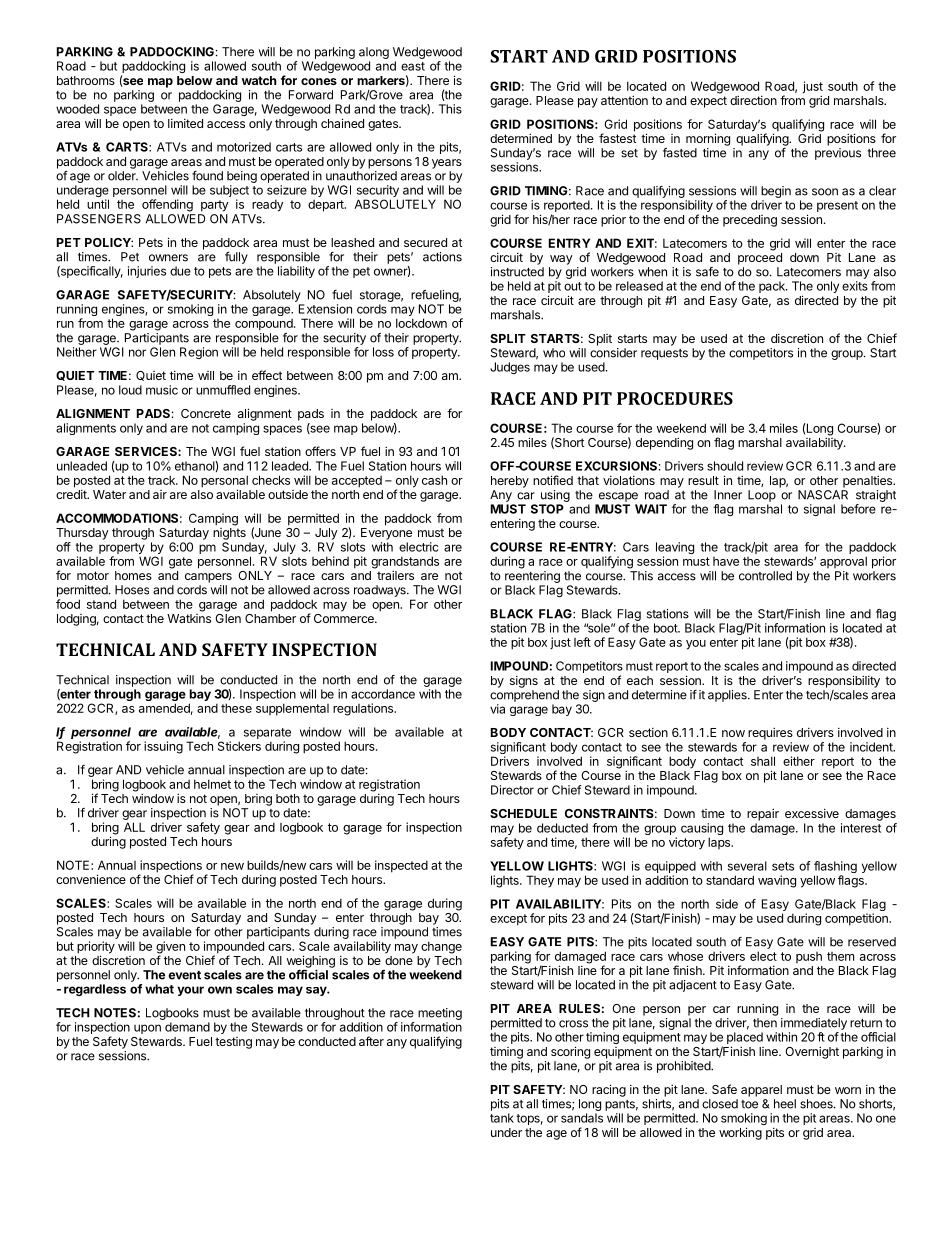 The image size is (952, 1233). What do you see at coordinates (185, 123) in the page?
I see `limited` at bounding box center [185, 123].
